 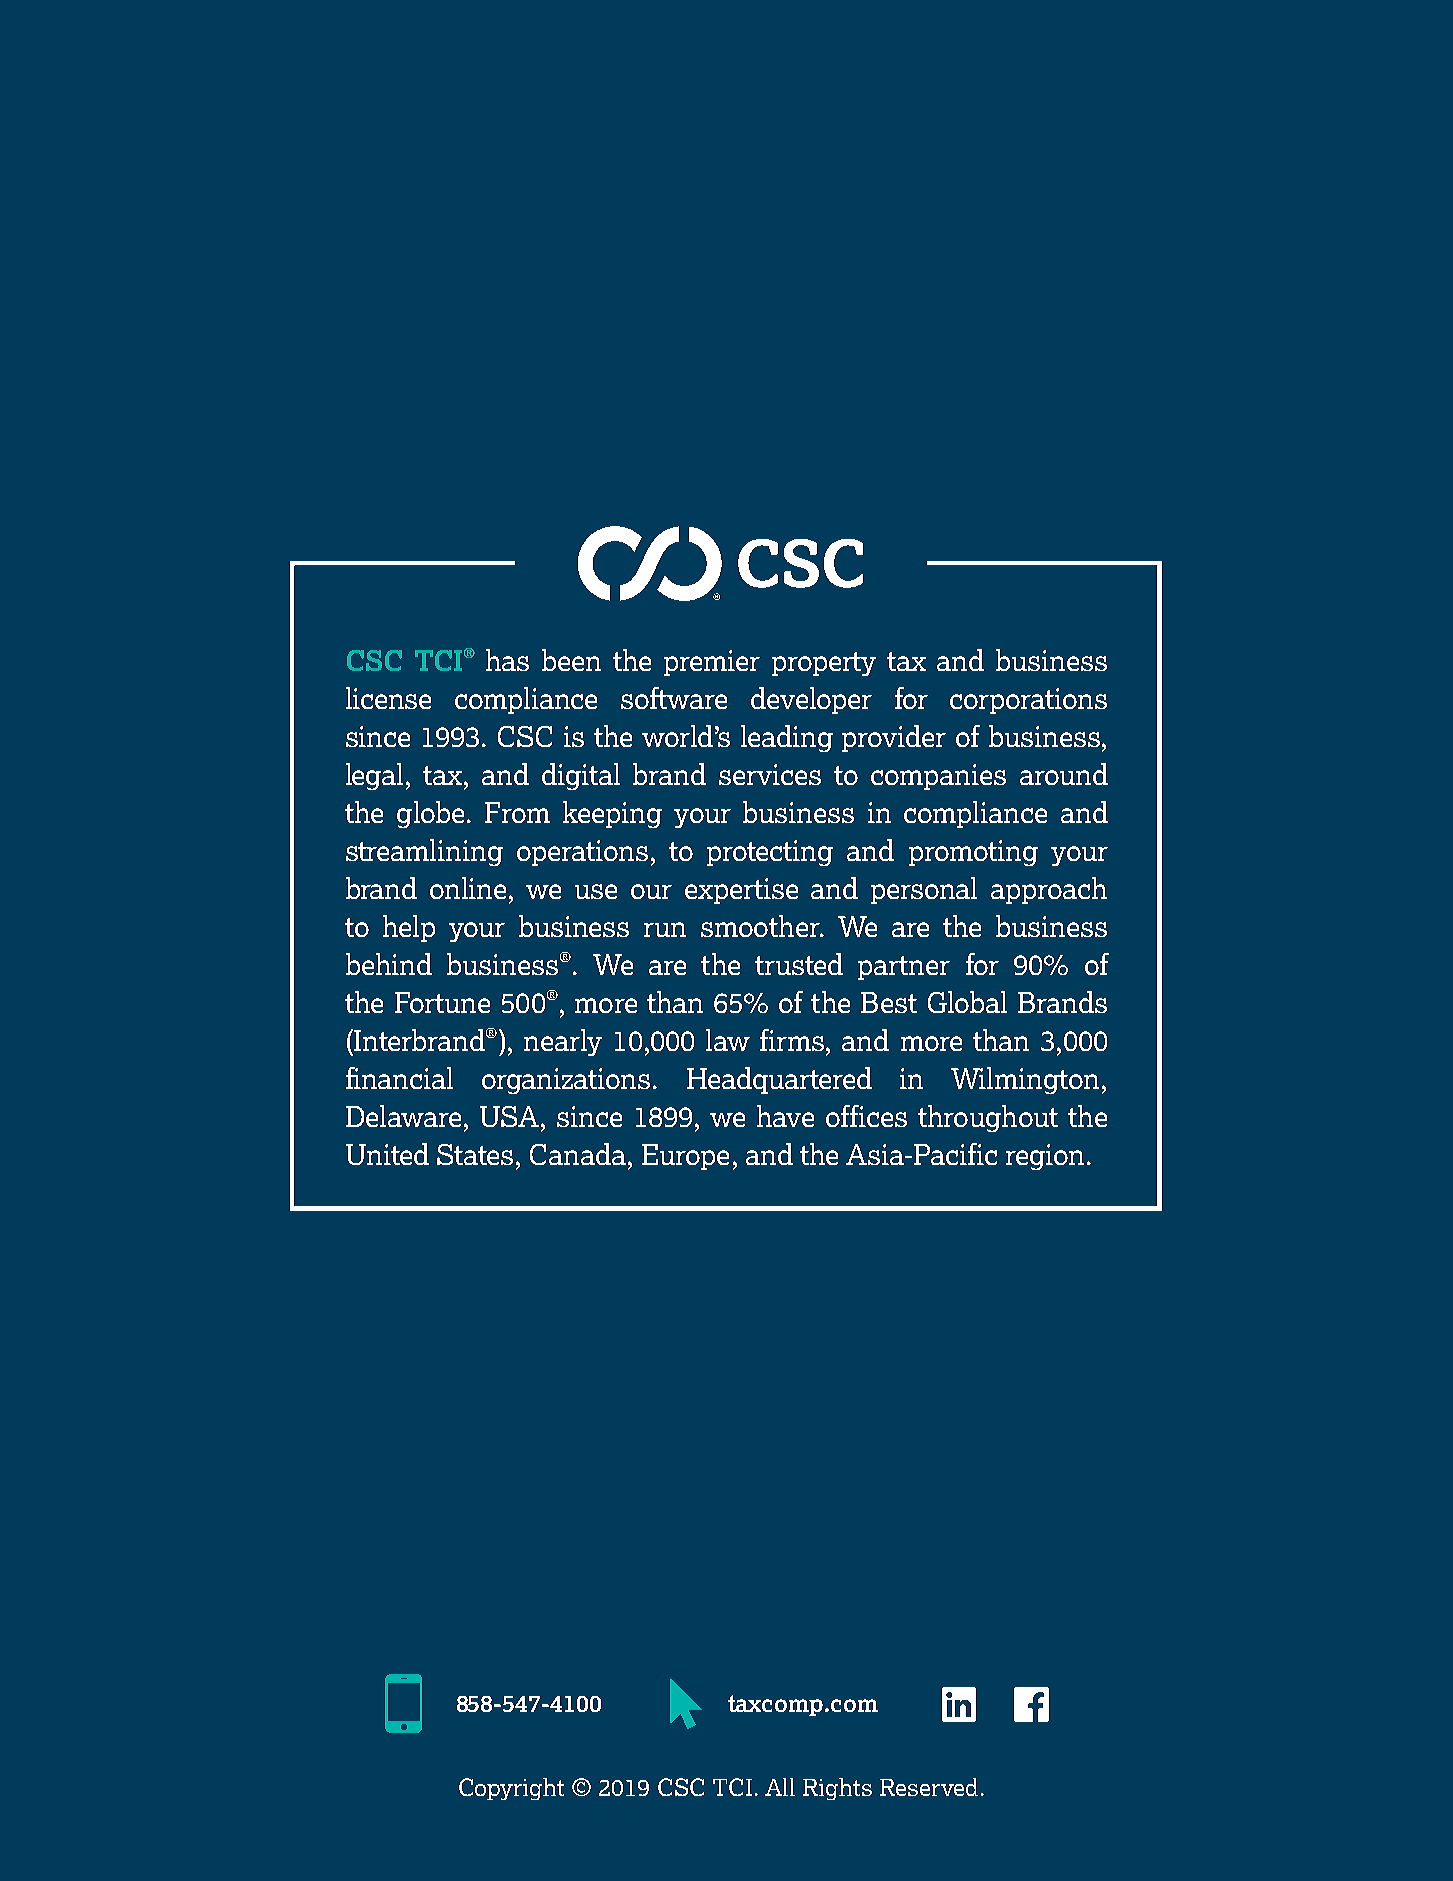 What do you see at coordinates (1028, 701) in the document?
I see `corporations` at bounding box center [1028, 701].
